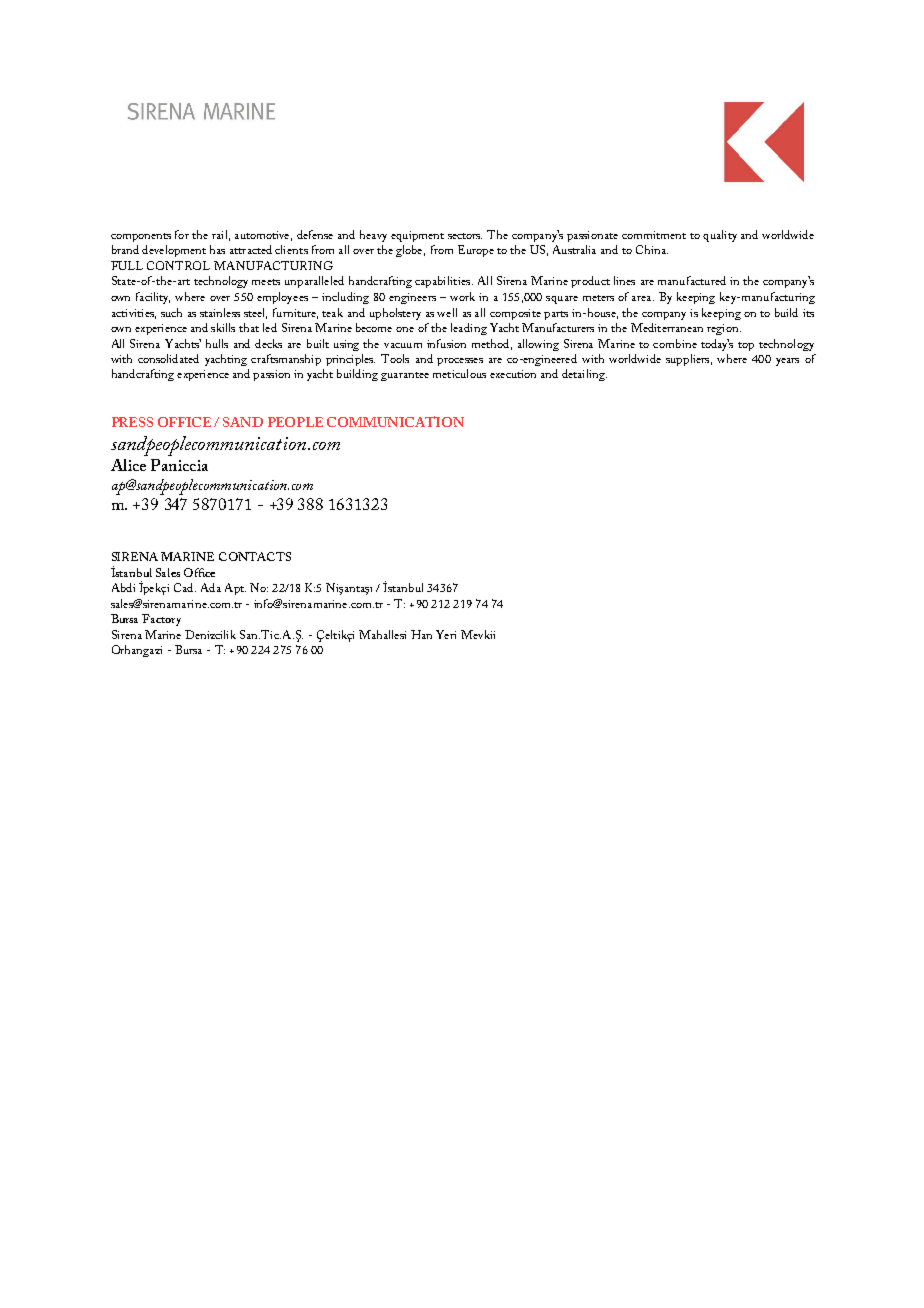  Describe the element at coordinates (584, 375) in the document. I see `detailing` at that location.
